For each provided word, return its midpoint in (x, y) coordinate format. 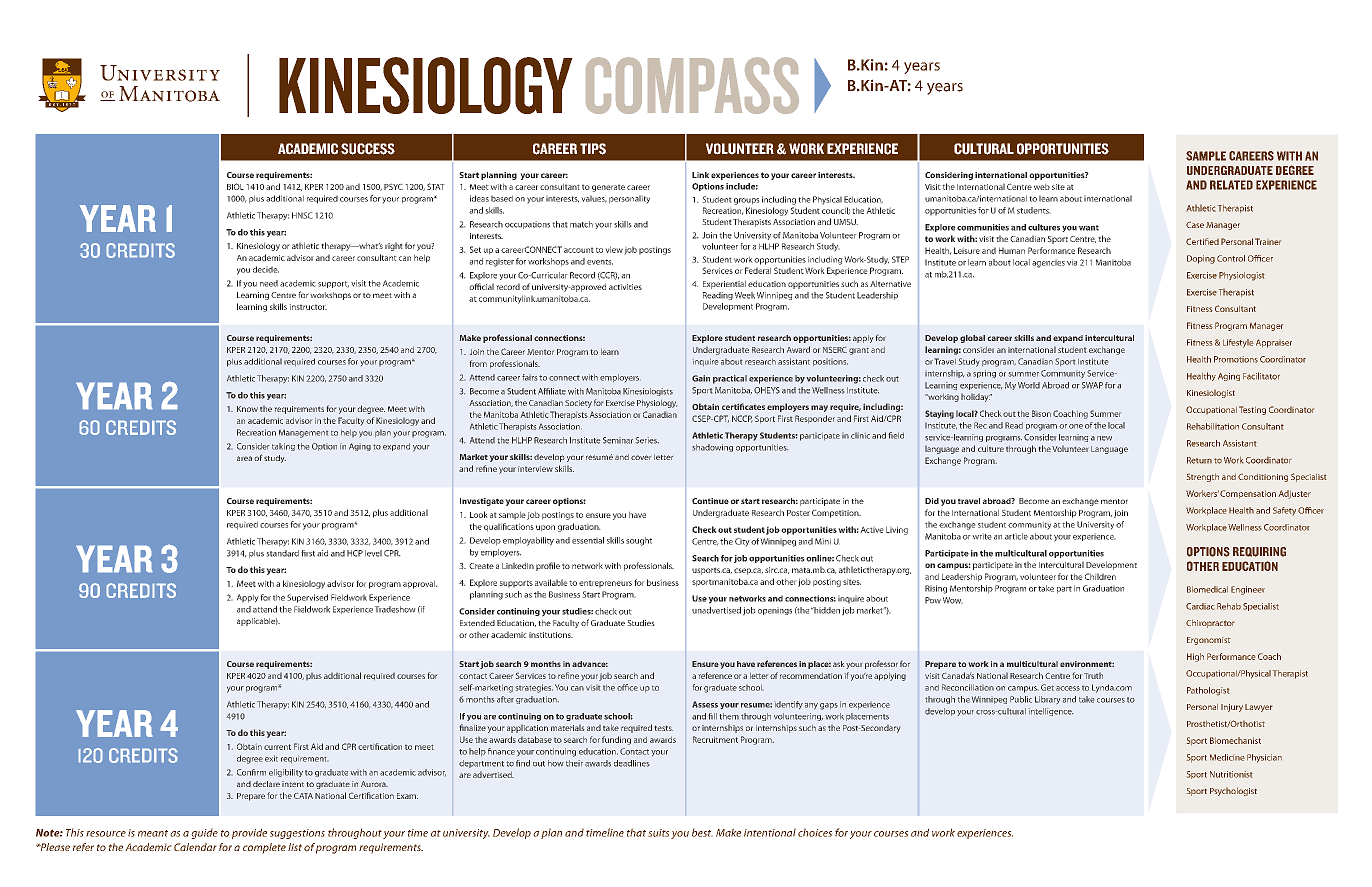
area (244, 458)
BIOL (235, 186)
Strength (1203, 478)
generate (608, 188)
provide (249, 833)
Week (745, 295)
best (702, 832)
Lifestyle (1238, 343)
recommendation (811, 676)
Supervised (307, 598)
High (1195, 657)
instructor (308, 307)
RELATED (1231, 185)
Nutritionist (1231, 774)
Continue (710, 501)
